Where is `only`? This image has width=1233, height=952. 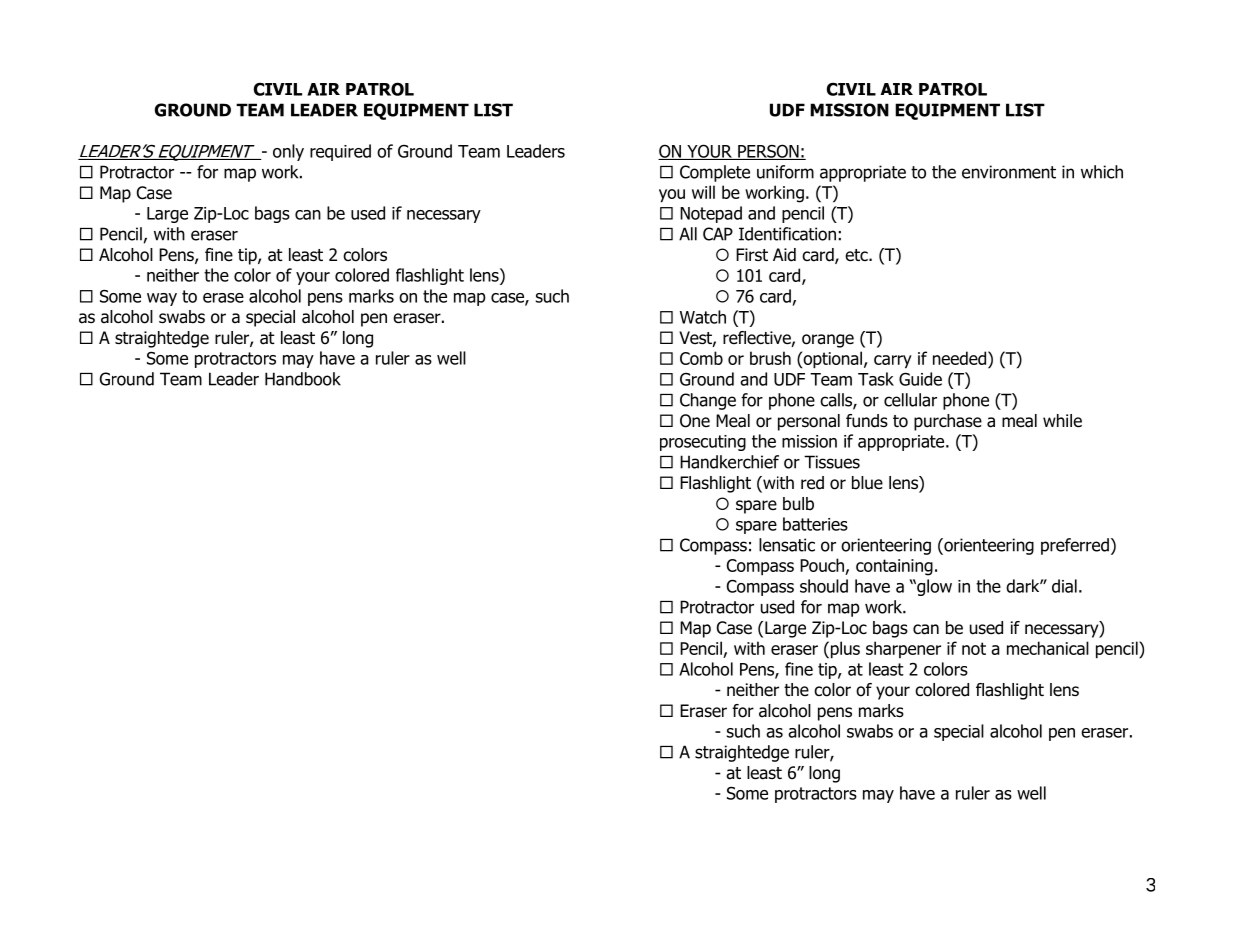
only is located at coordinates (288, 152).
